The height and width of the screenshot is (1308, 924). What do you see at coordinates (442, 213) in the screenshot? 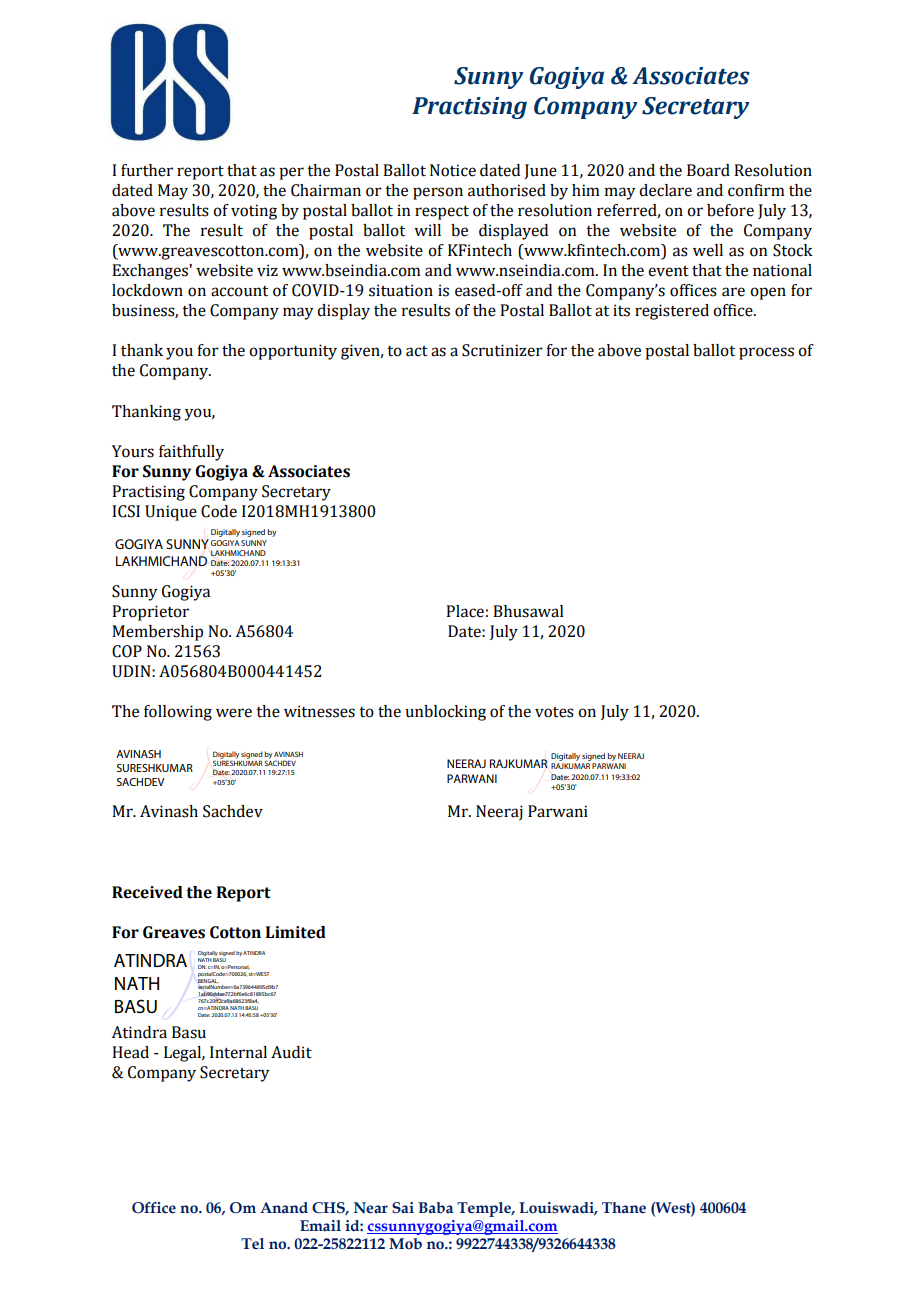
I see `respect` at bounding box center [442, 213].
